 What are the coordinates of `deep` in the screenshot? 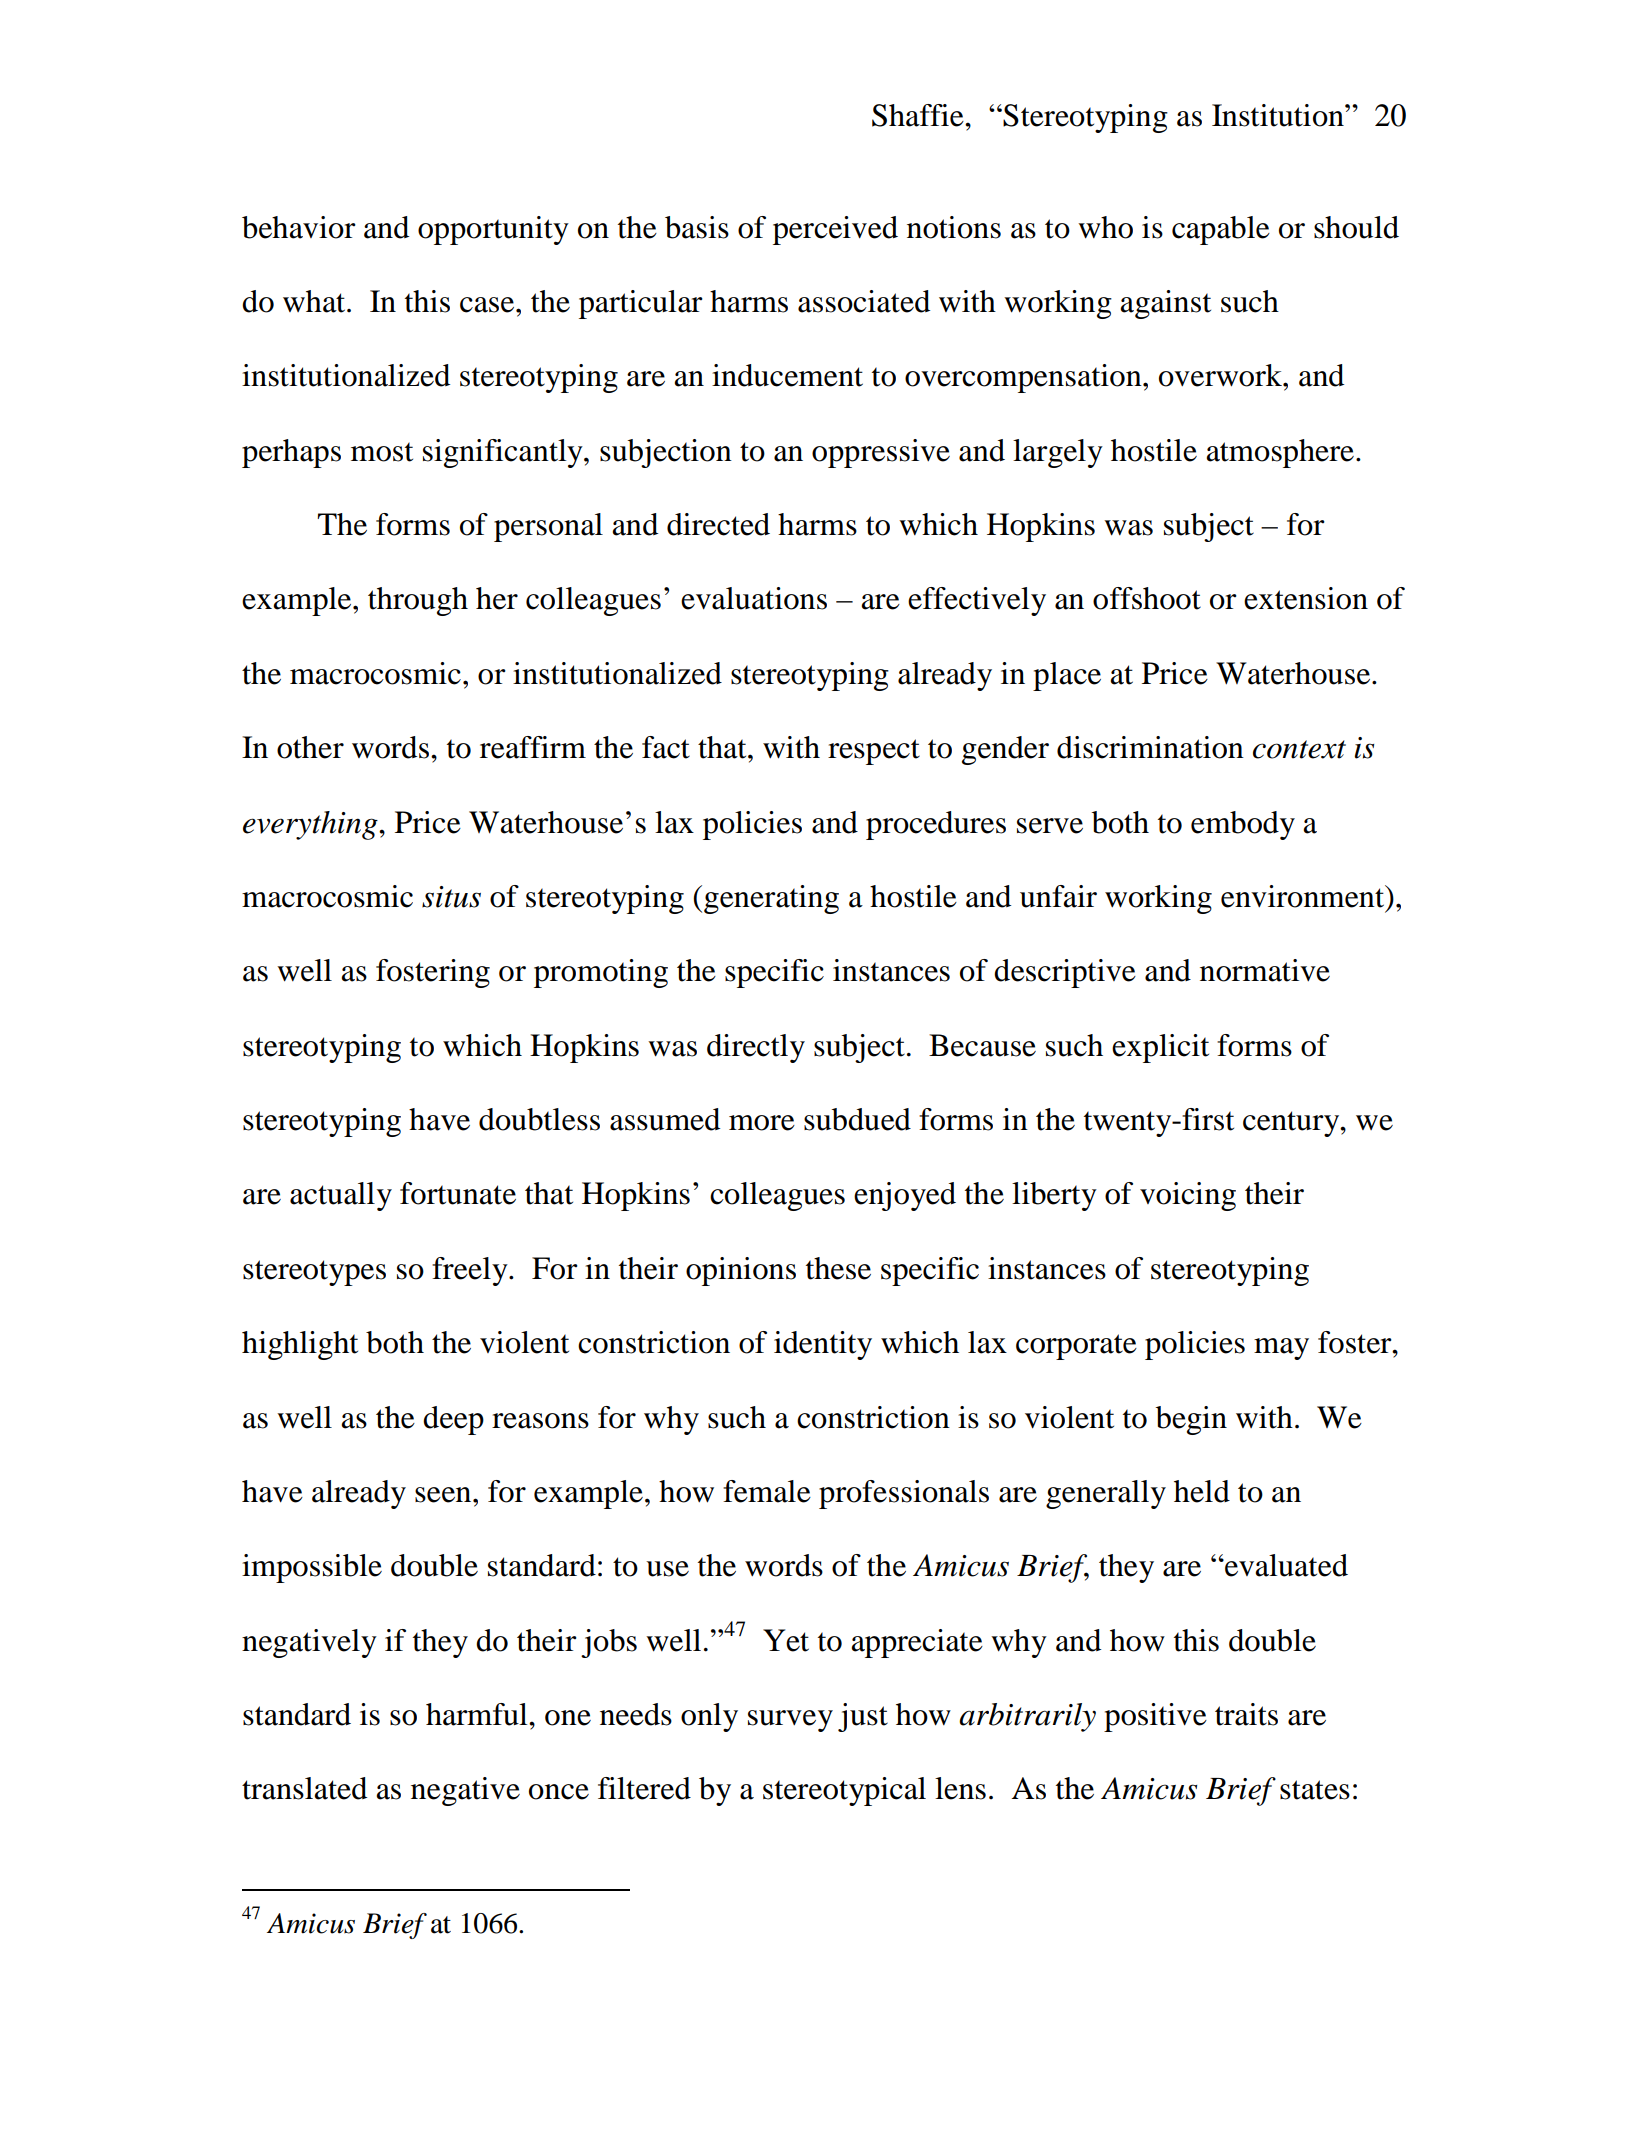 It's located at (453, 1420).
